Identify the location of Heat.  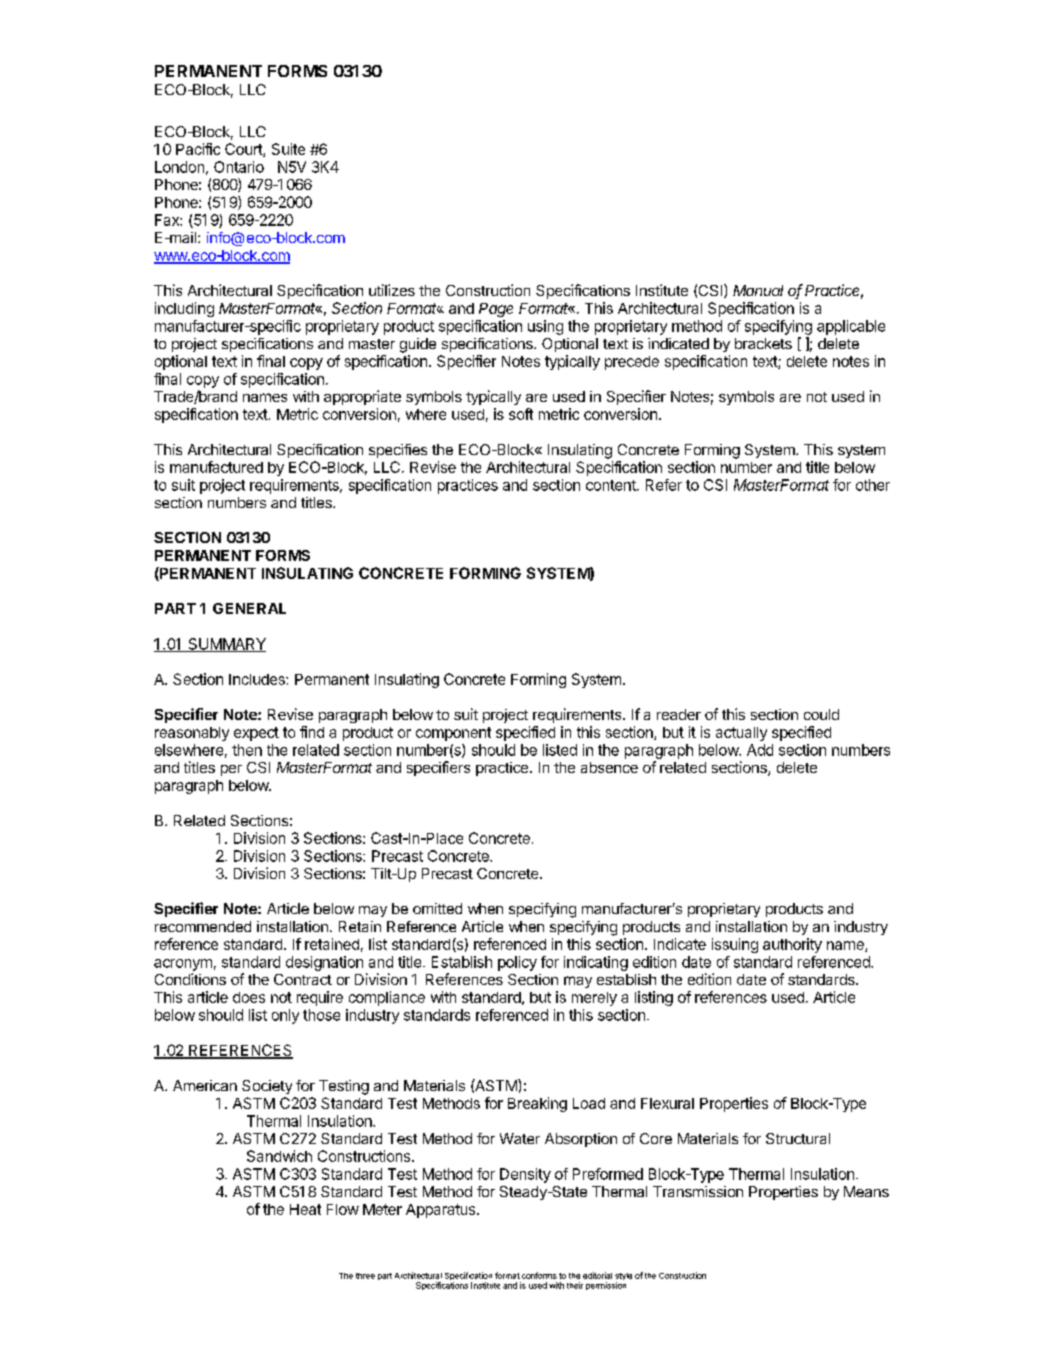
(305, 1209).
